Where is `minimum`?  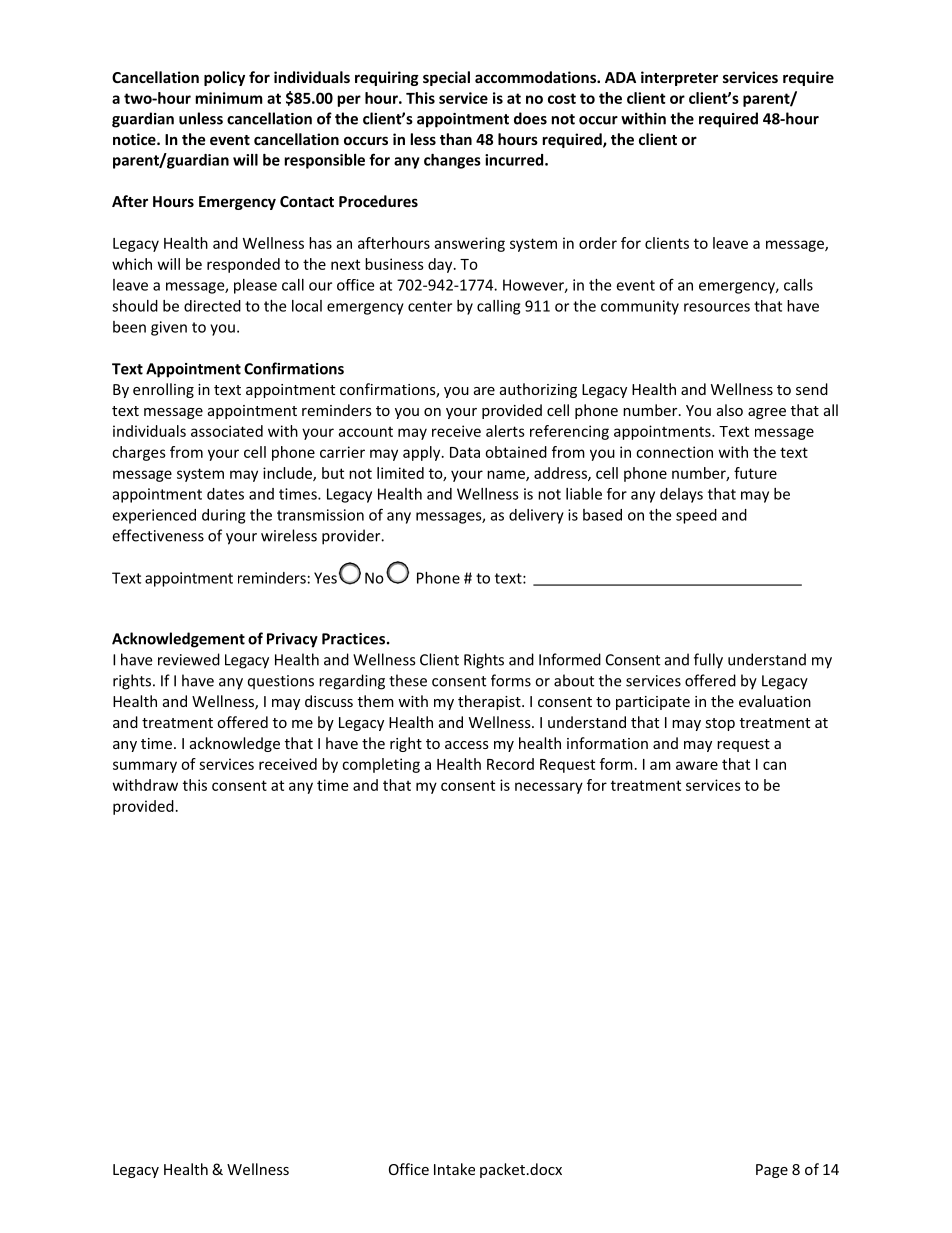
minimum is located at coordinates (229, 98).
